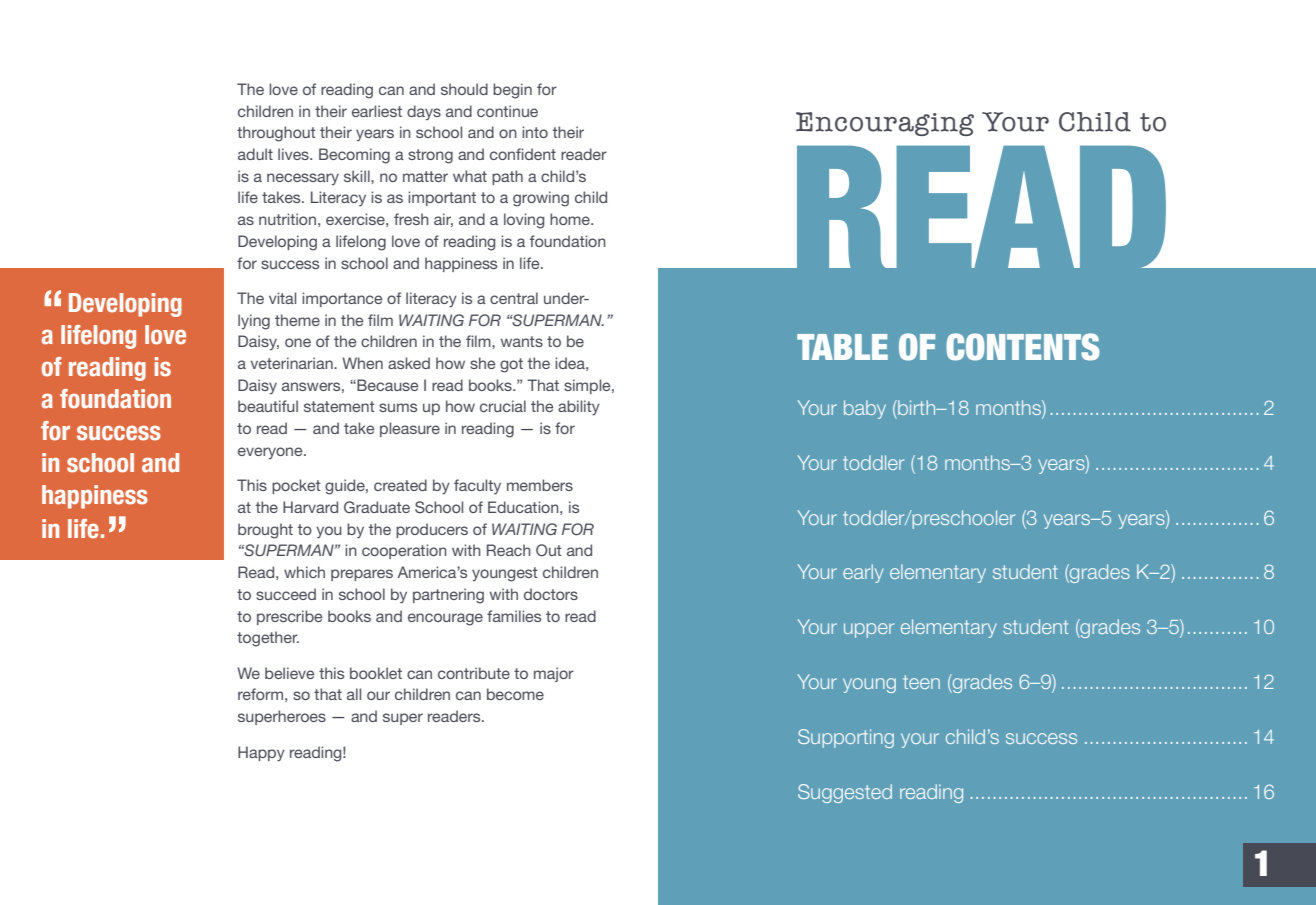 This document has height=905, width=1316. What do you see at coordinates (535, 132) in the document?
I see `into` at bounding box center [535, 132].
